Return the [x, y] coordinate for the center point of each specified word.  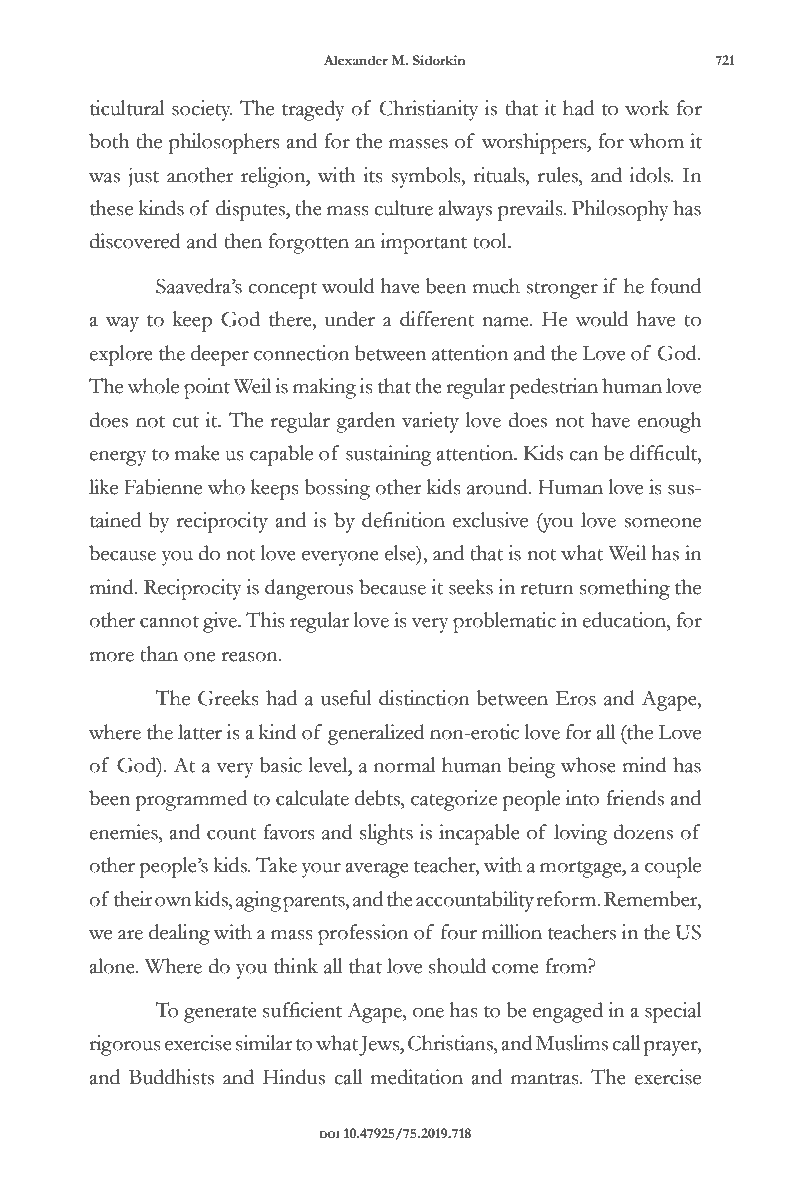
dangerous [309, 589]
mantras [546, 1079]
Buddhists [171, 1077]
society [202, 110]
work [647, 108]
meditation [417, 1077]
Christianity [429, 110]
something [625, 589]
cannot [169, 622]
